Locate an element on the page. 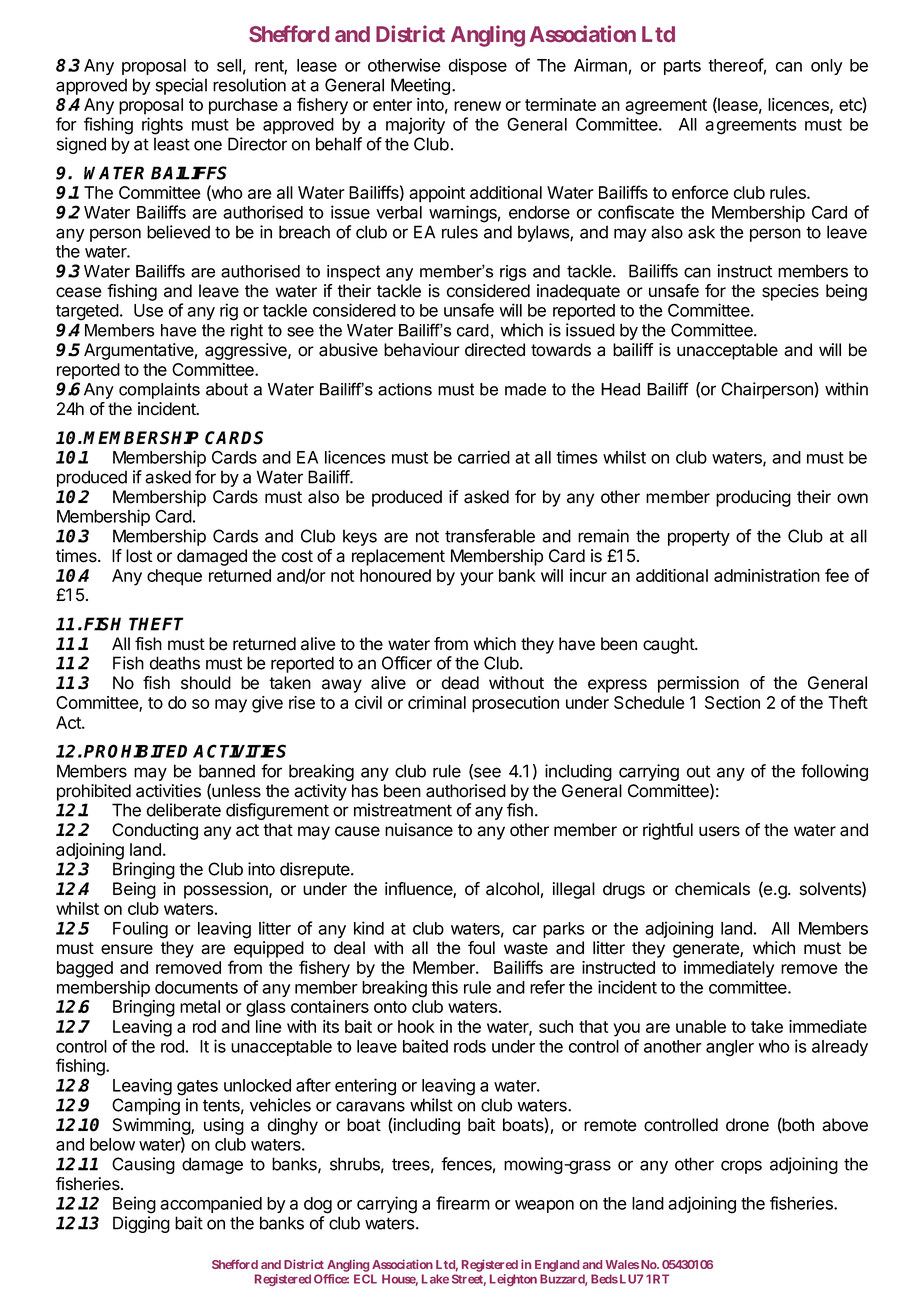 This page has height=1308, width=924. special is located at coordinates (181, 86).
